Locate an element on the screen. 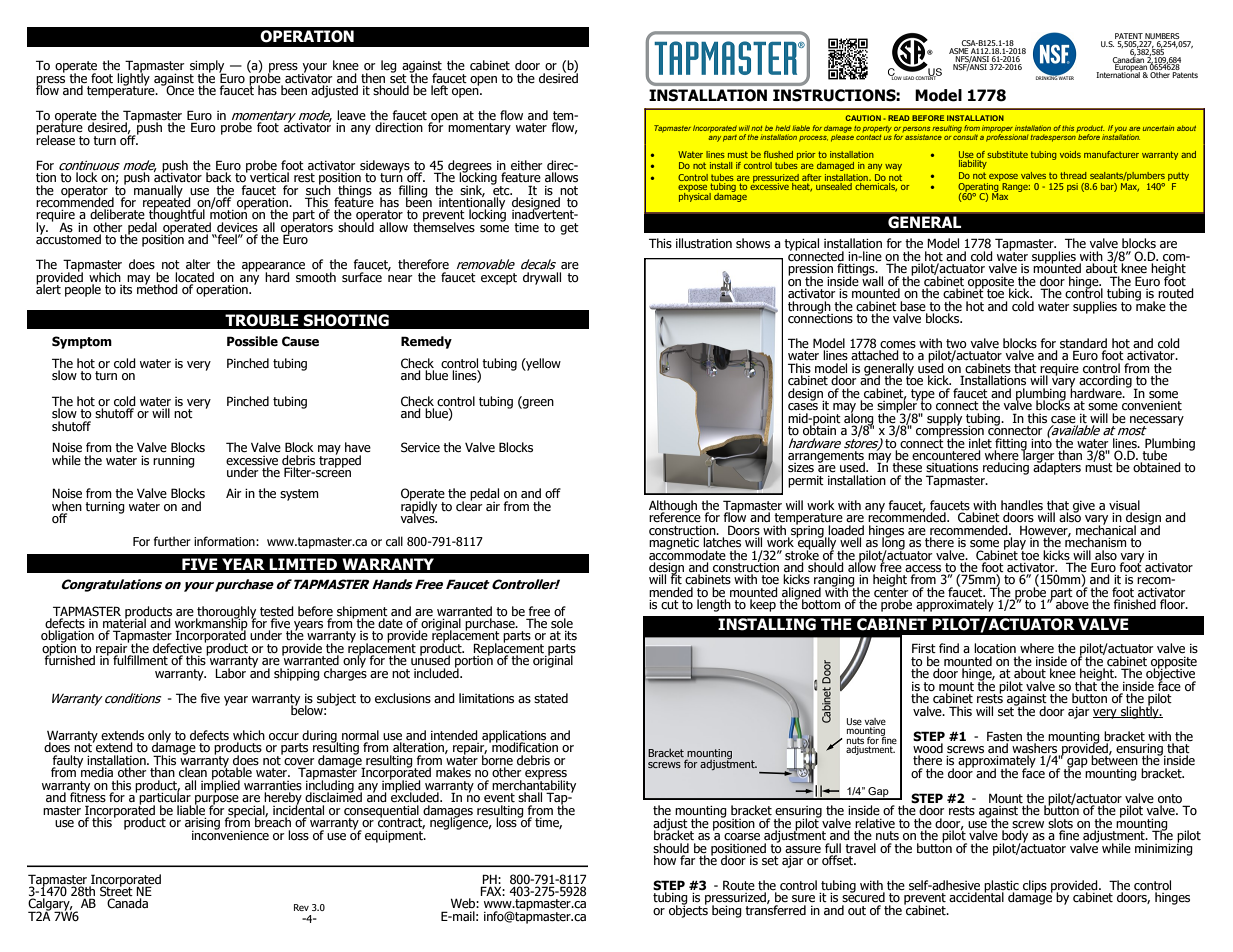  running is located at coordinates (174, 462).
